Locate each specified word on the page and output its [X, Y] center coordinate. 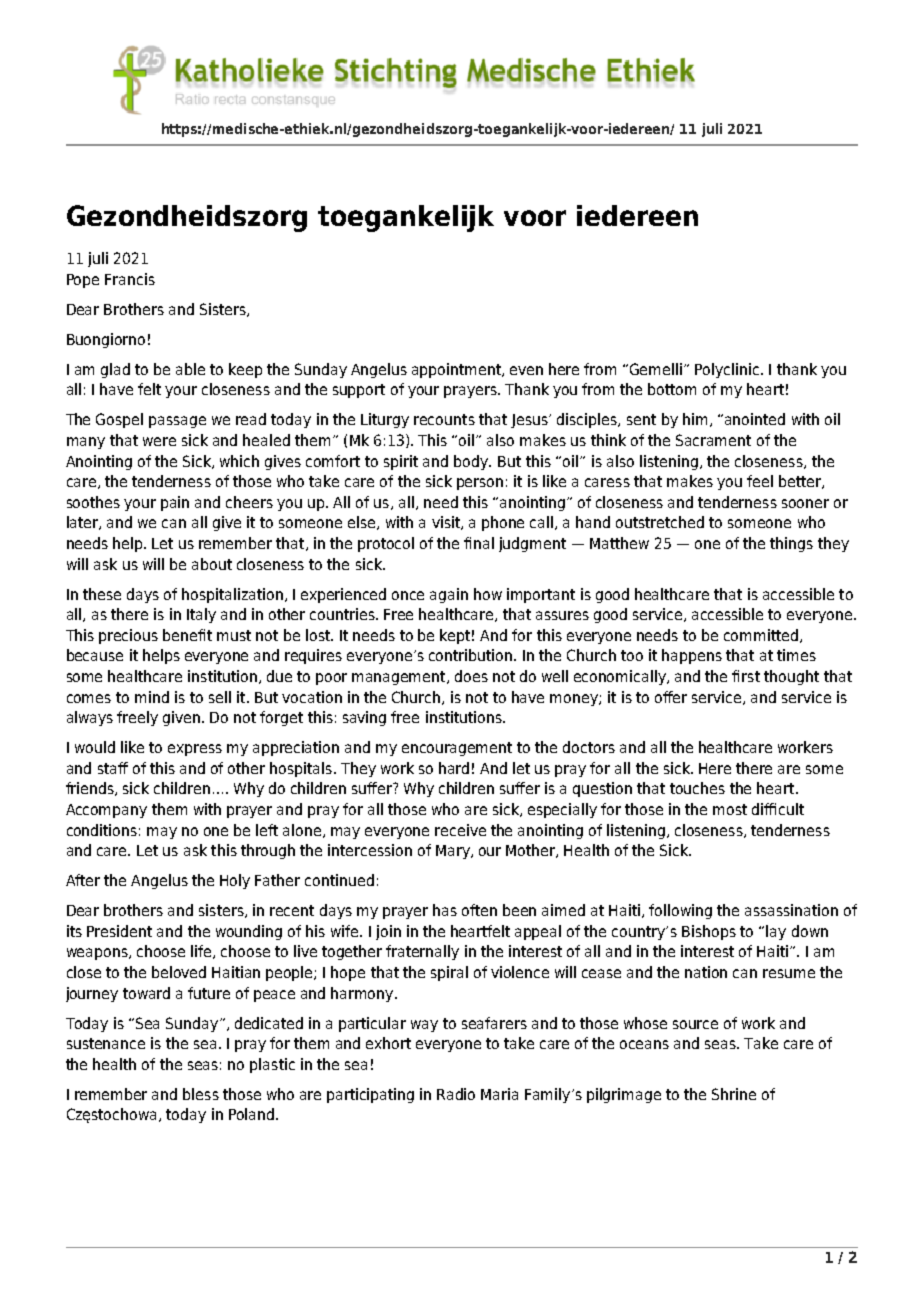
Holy [235, 881]
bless [201, 1094]
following [680, 911]
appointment [458, 370]
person [480, 484]
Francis [130, 279]
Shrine [734, 1094]
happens [692, 656]
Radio [456, 1094]
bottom [672, 389]
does [471, 676]
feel [760, 481]
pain [175, 503]
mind [152, 697]
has [445, 910]
